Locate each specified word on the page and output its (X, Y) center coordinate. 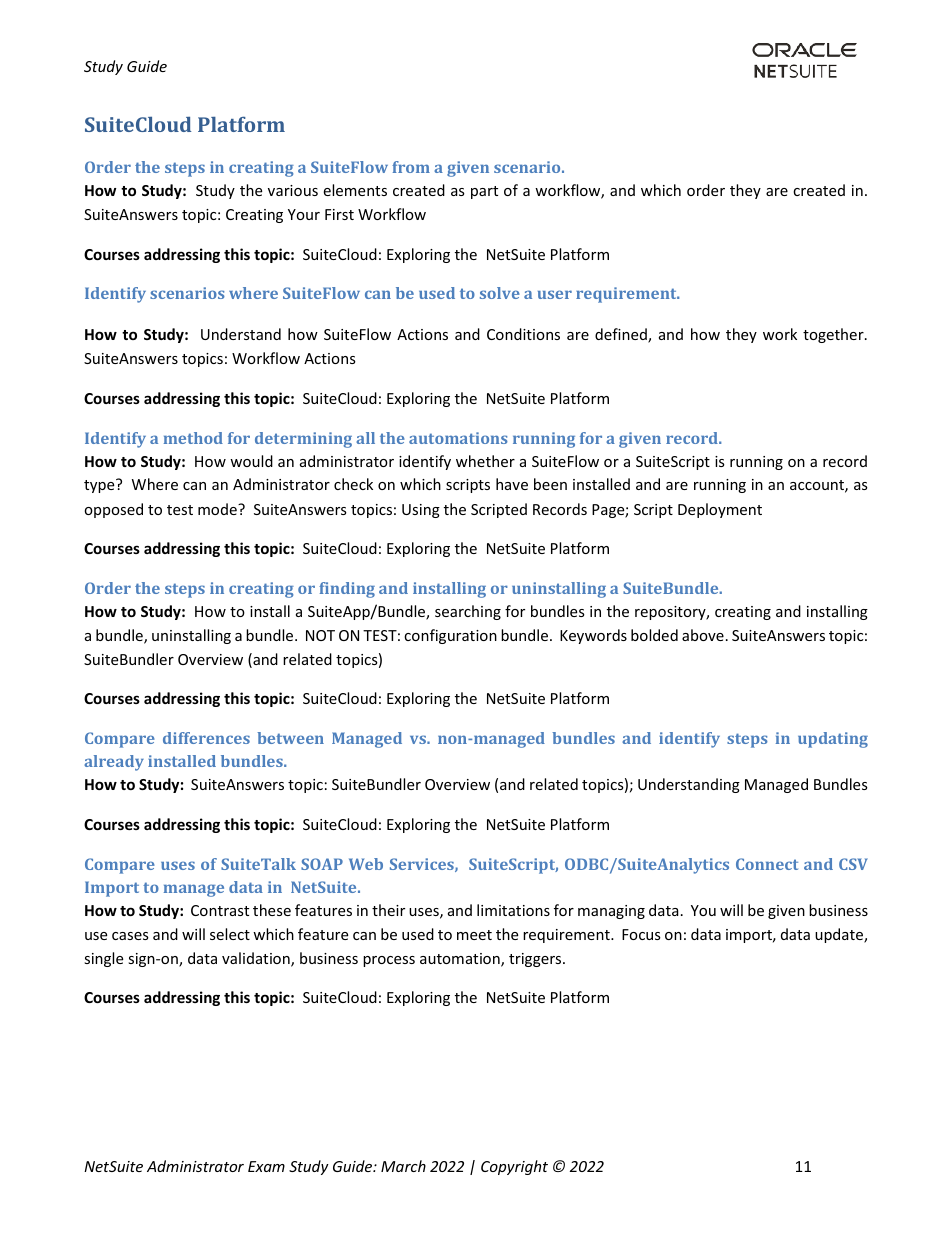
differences (206, 738)
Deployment (720, 510)
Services (423, 865)
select (230, 934)
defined (622, 335)
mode (218, 509)
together (834, 335)
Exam (266, 1166)
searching (468, 612)
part (484, 192)
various (293, 190)
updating (833, 740)
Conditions (523, 334)
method (193, 438)
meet (474, 935)
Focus (641, 934)
